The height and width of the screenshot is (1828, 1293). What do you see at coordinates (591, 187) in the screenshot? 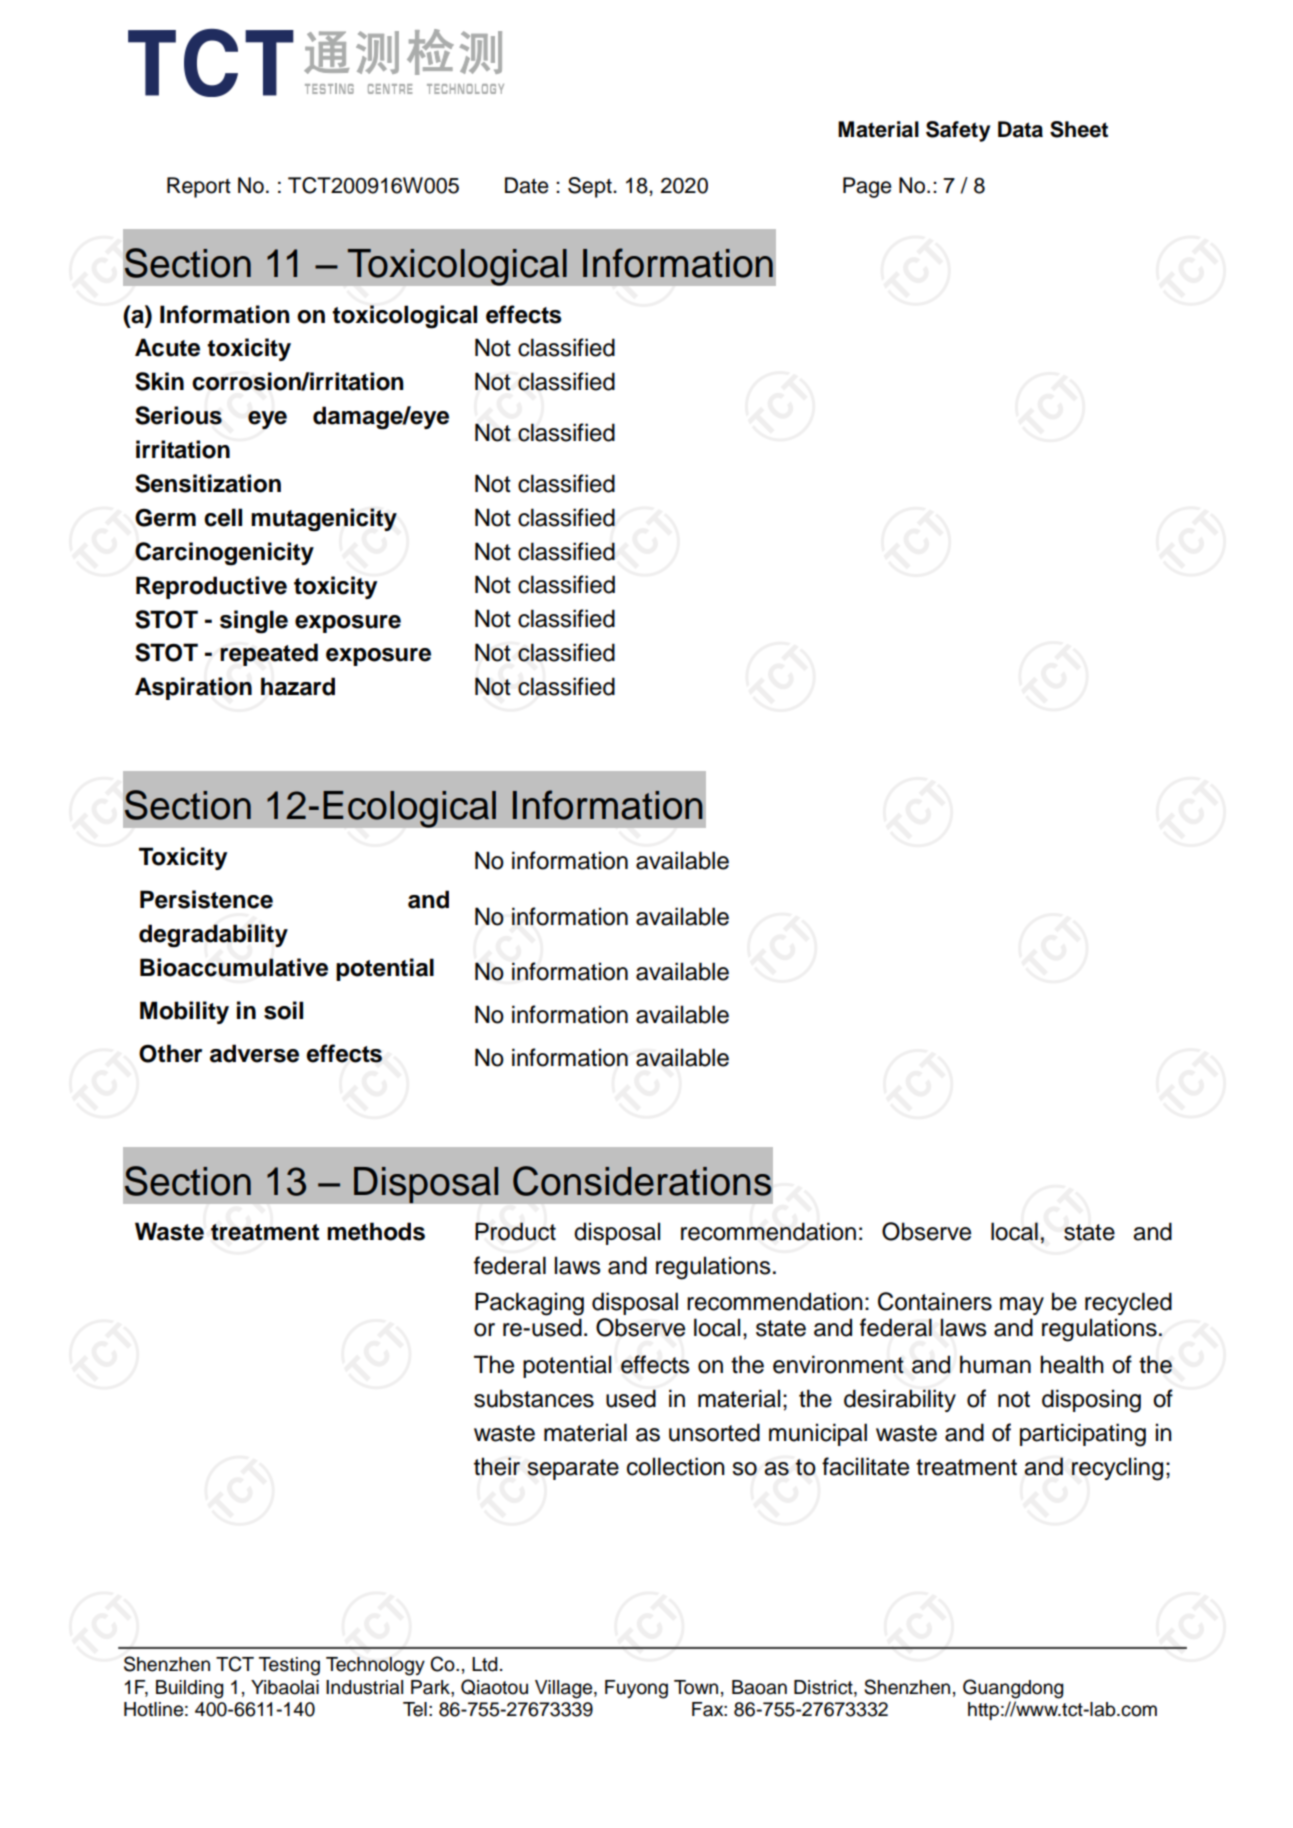
I see `Sept` at bounding box center [591, 187].
